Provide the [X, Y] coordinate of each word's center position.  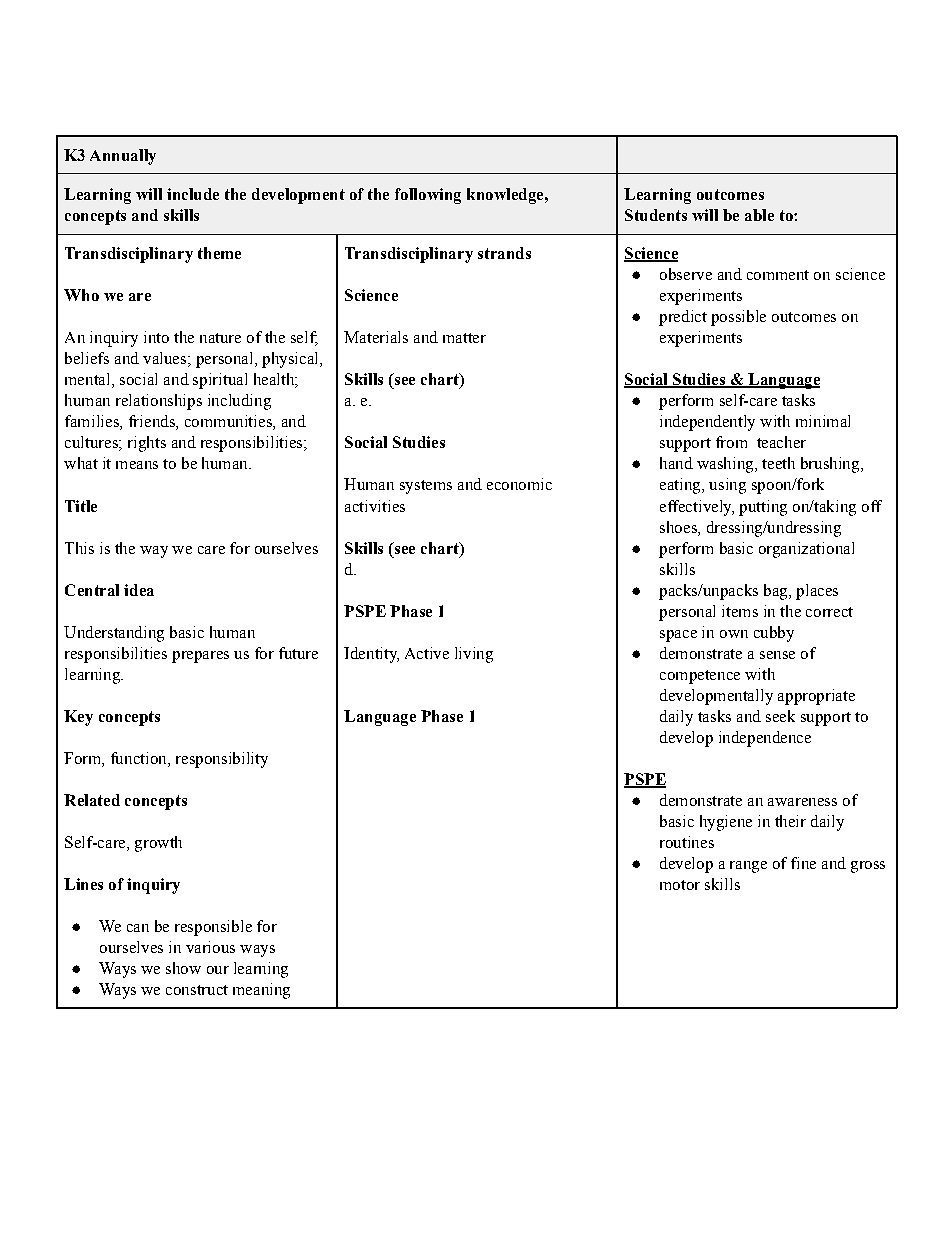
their [790, 821]
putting [763, 508]
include [193, 194]
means [137, 465]
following [428, 196]
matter [464, 338]
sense [777, 655]
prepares [200, 657]
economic [519, 484]
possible [738, 318]
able [759, 215]
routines [687, 842]
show [183, 968]
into [156, 337]
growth [158, 844]
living [474, 655]
